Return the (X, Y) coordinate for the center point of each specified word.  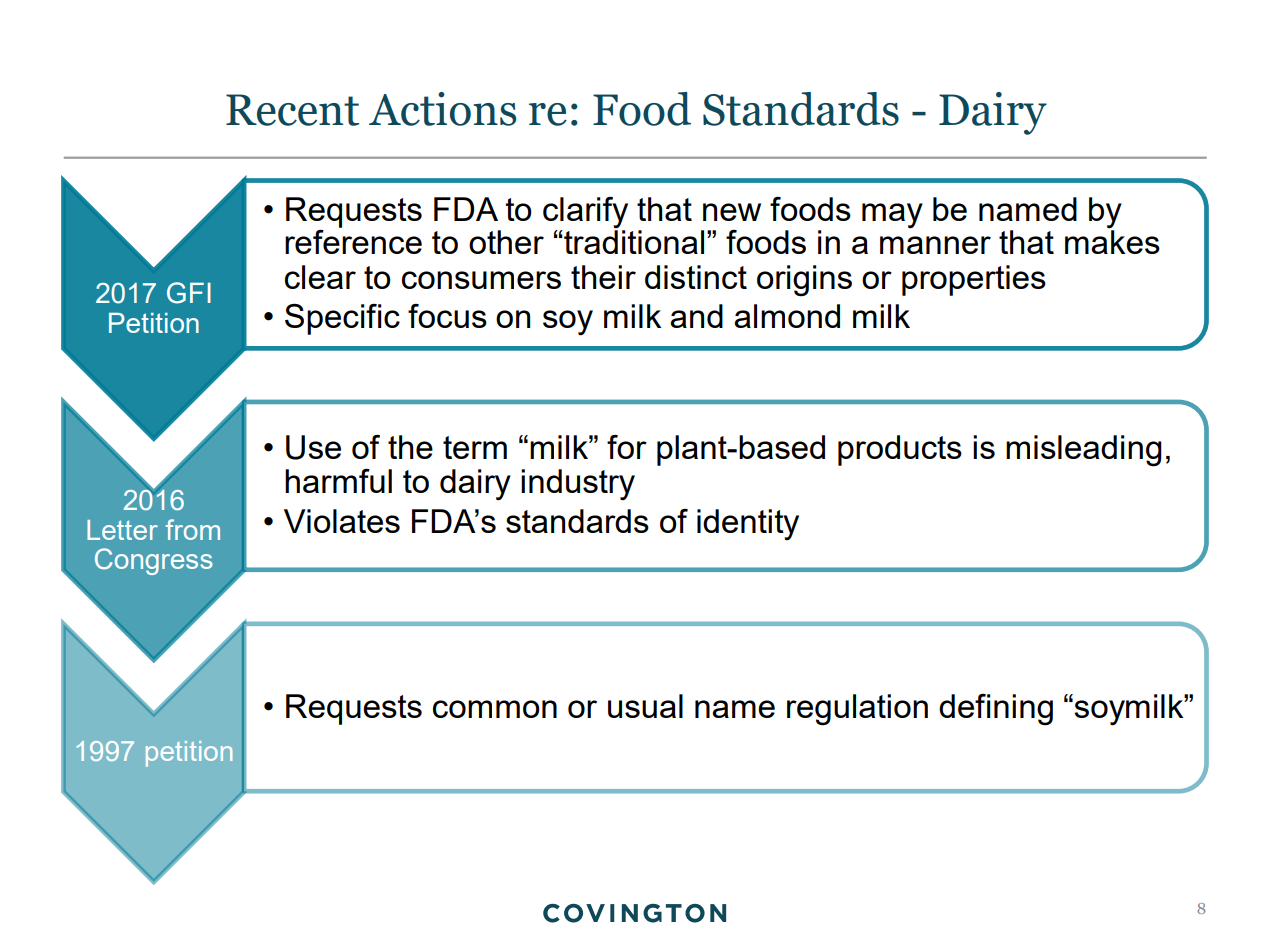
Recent (292, 110)
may (892, 216)
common (495, 709)
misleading (1084, 451)
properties (974, 280)
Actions (442, 109)
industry (578, 485)
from (193, 529)
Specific (342, 319)
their (603, 277)
